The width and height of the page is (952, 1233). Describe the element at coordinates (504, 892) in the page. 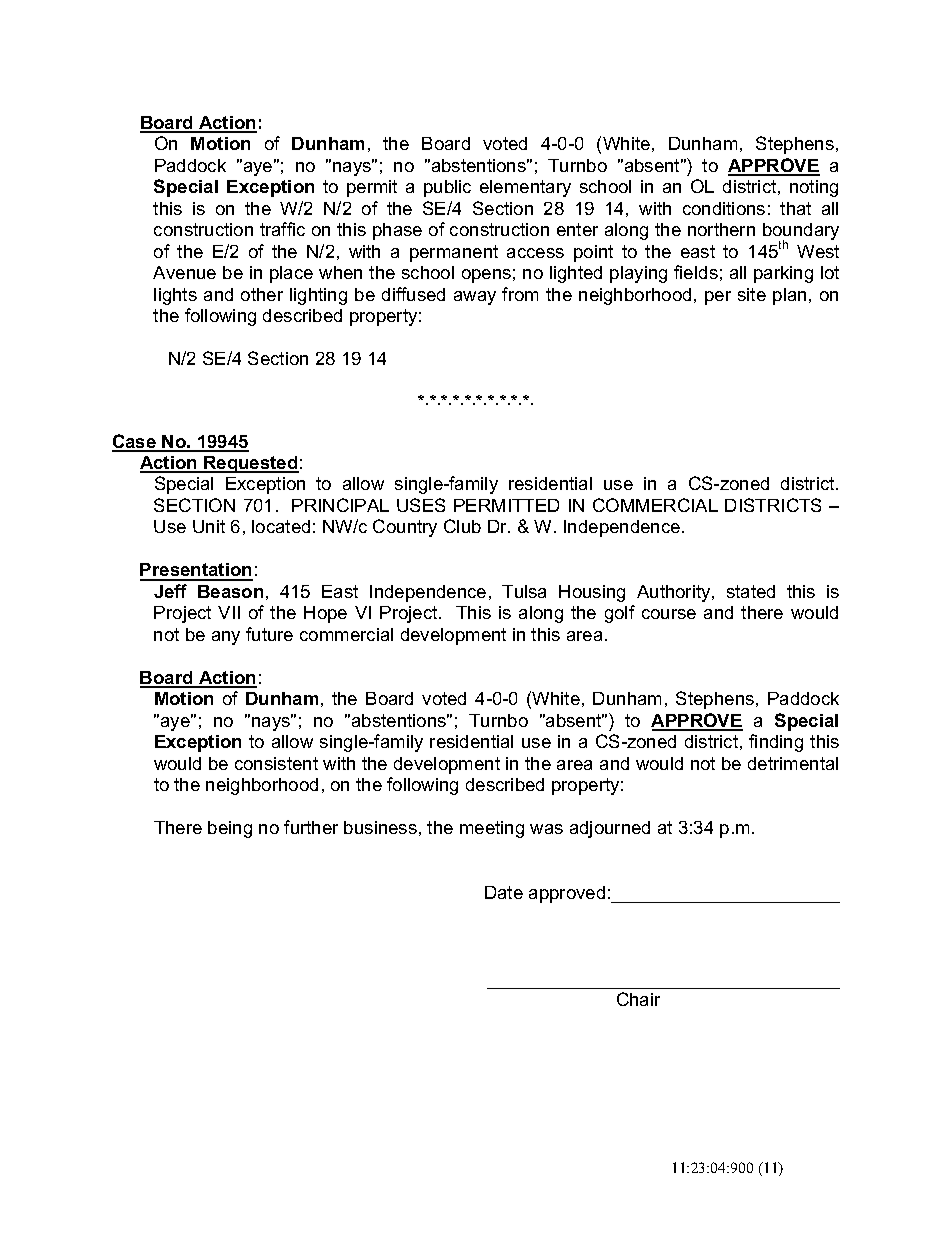

I see `Date` at that location.
